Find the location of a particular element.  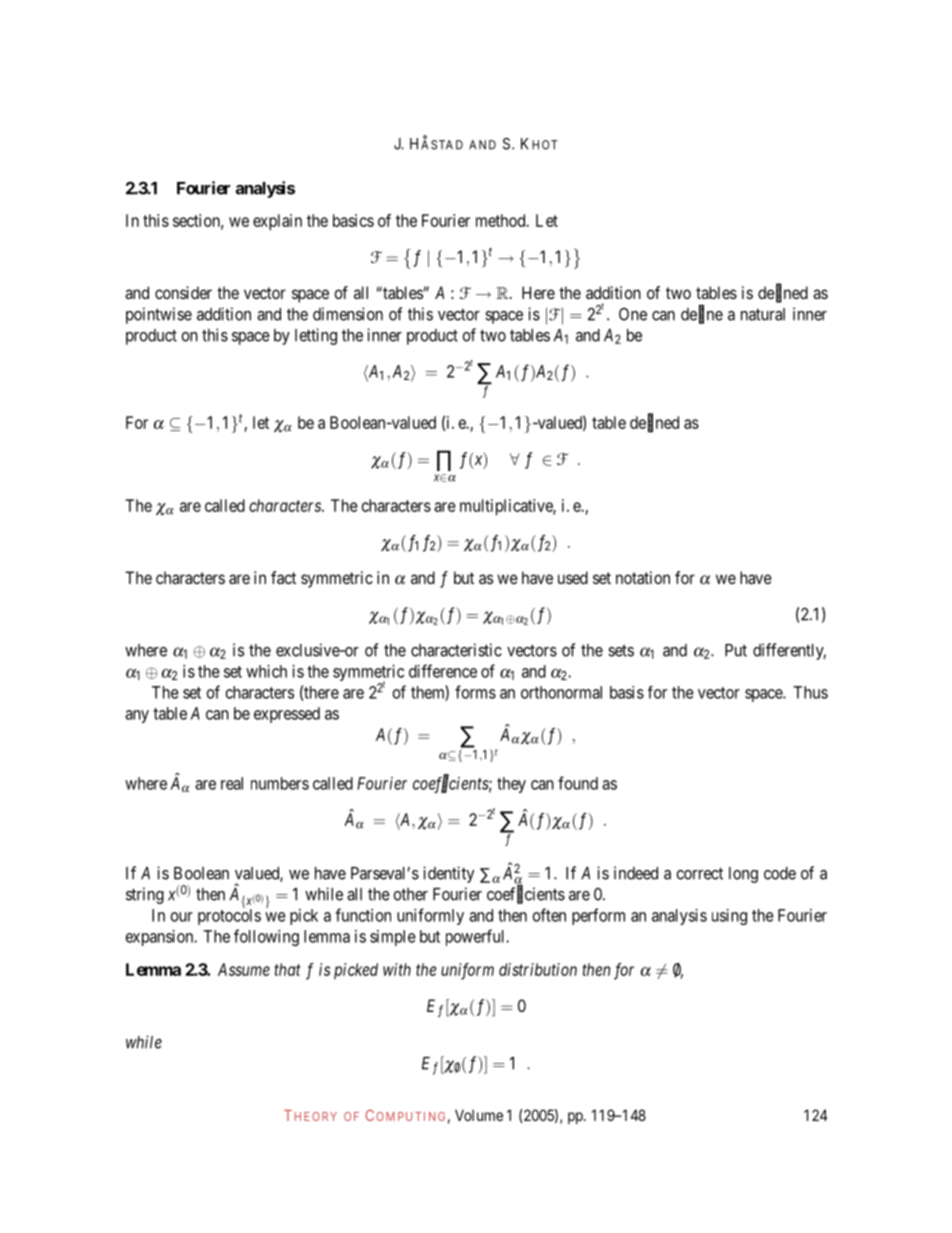

explain is located at coordinates (277, 222).
